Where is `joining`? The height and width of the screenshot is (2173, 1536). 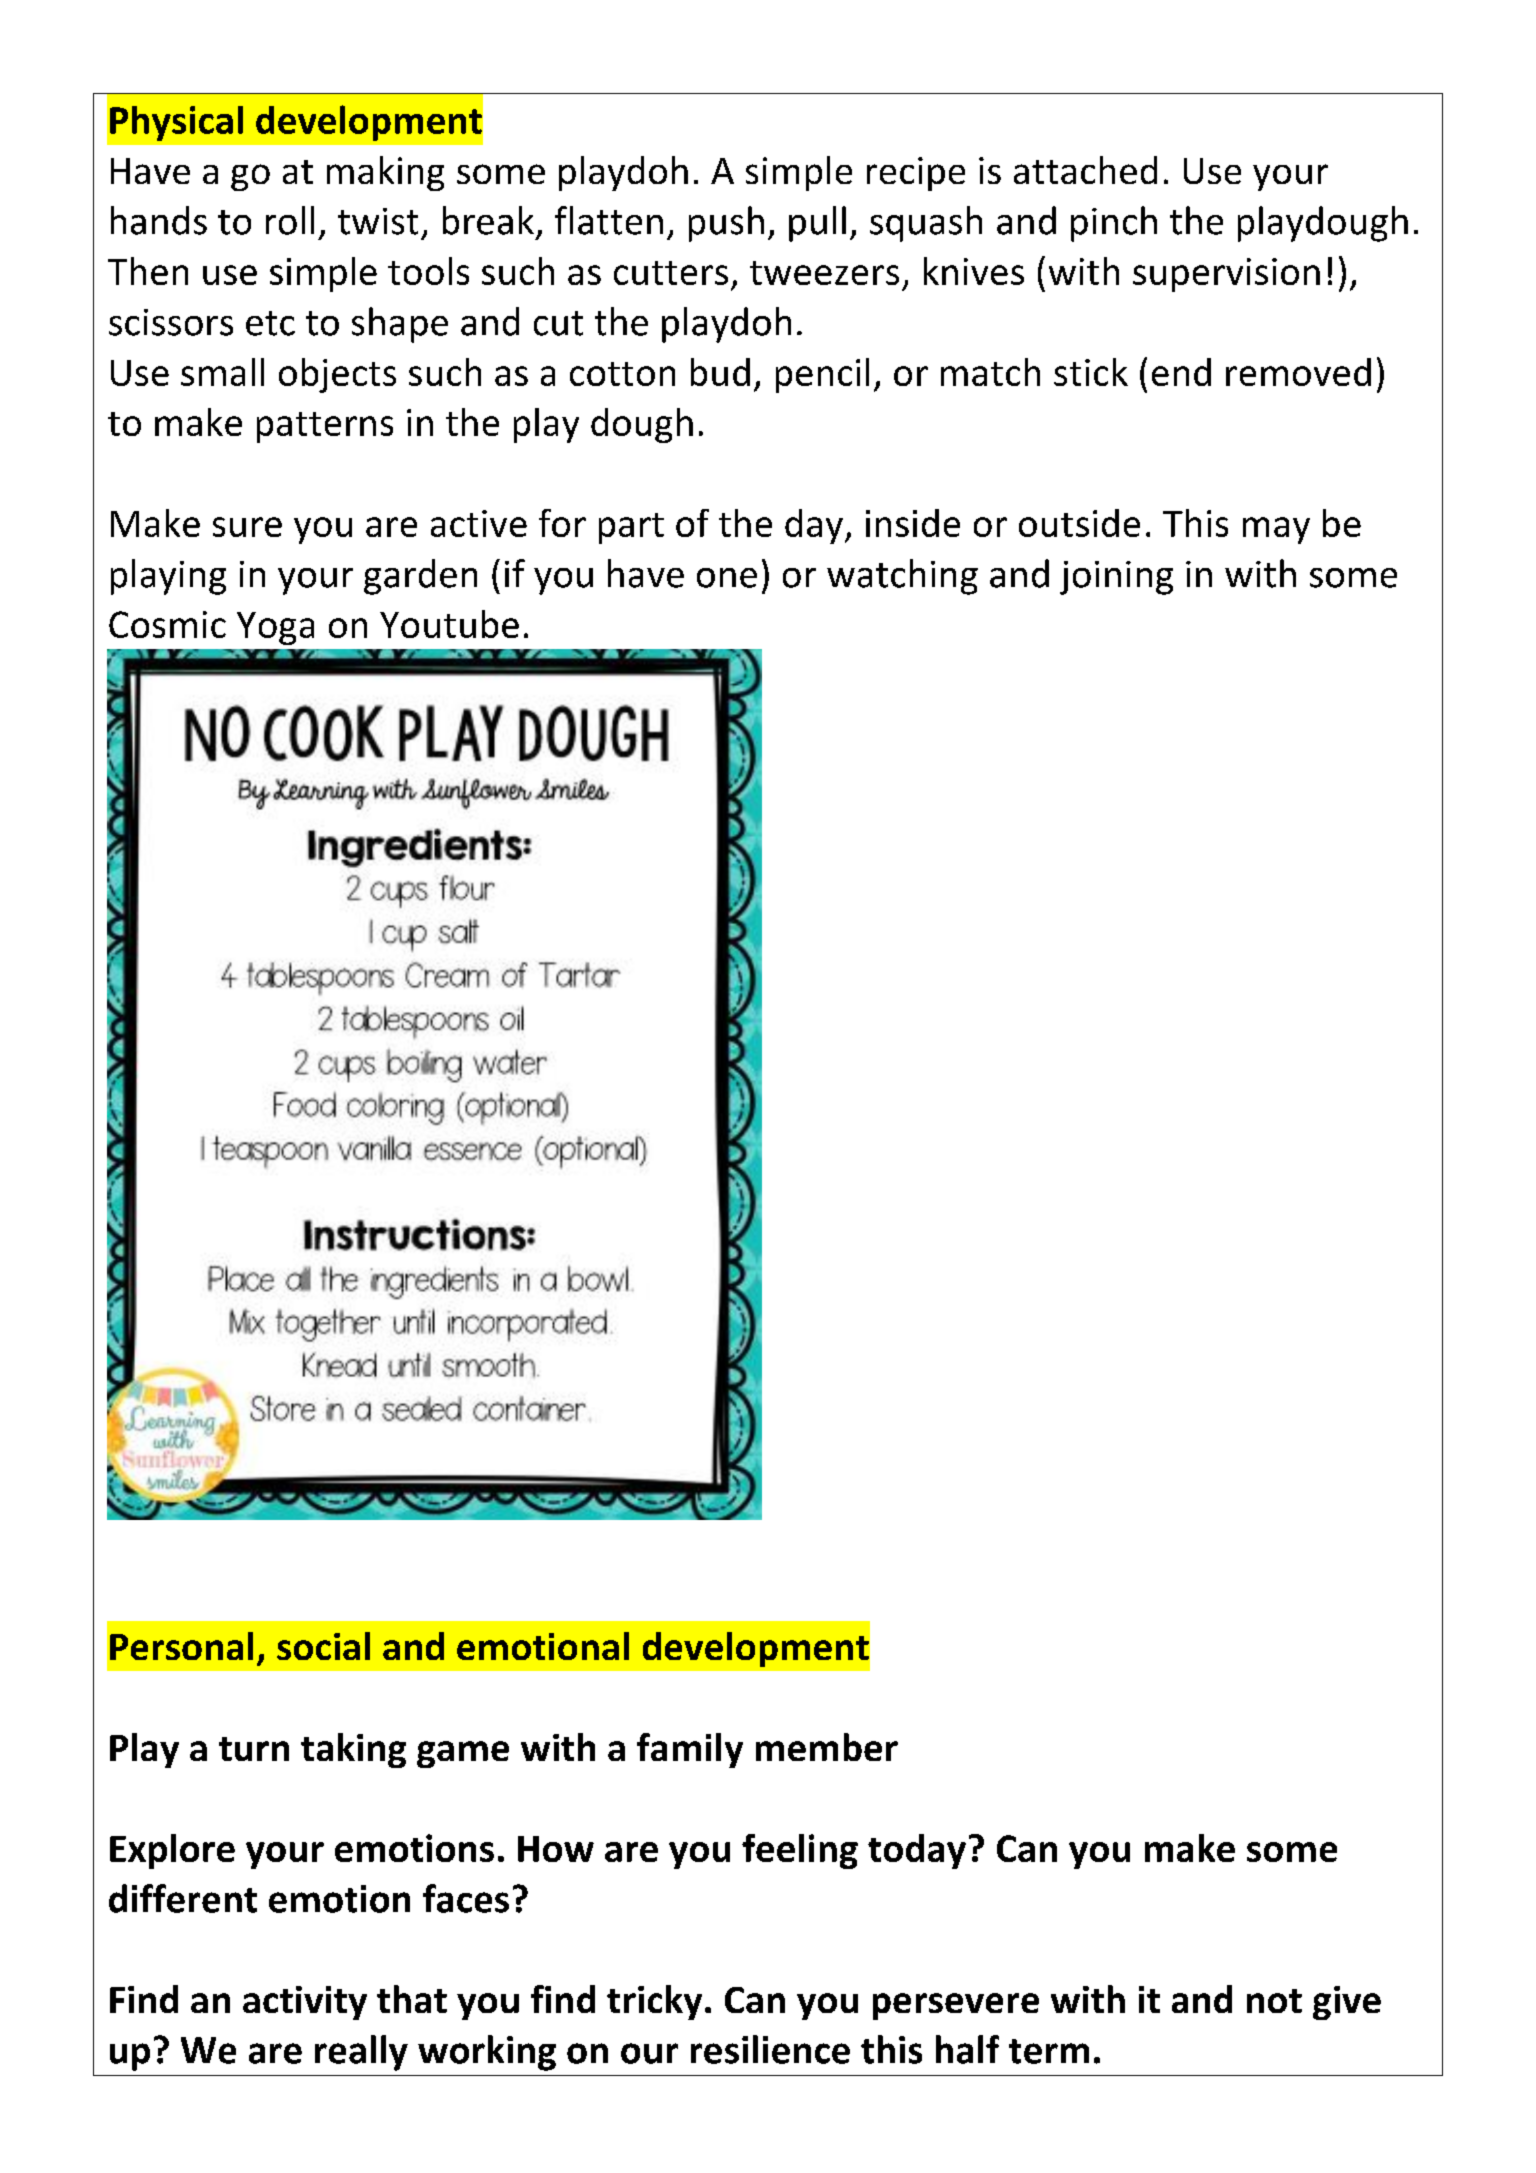 joining is located at coordinates (1116, 578).
